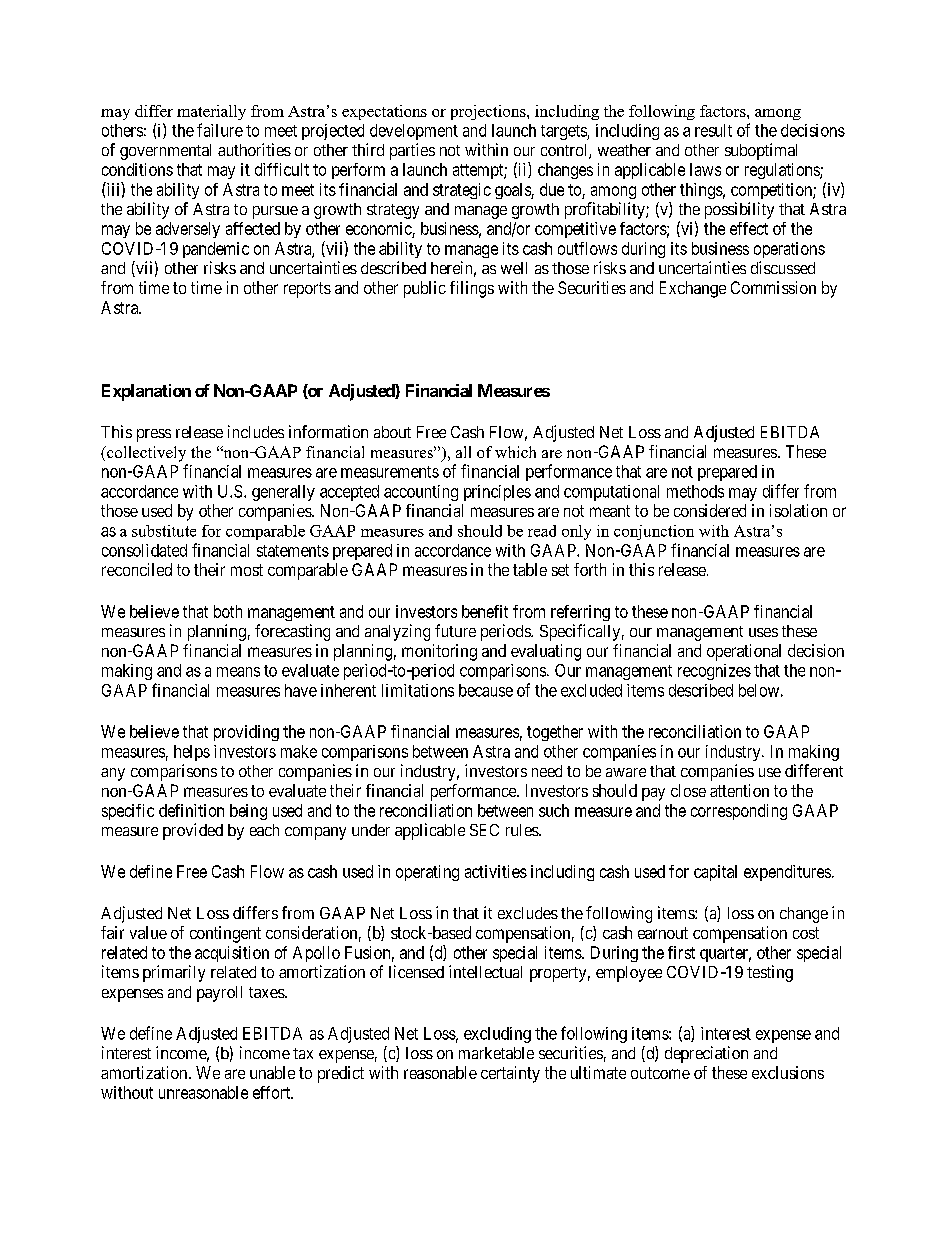 This image has width=952, height=1233. What do you see at coordinates (515, 452) in the image?
I see `which` at bounding box center [515, 452].
